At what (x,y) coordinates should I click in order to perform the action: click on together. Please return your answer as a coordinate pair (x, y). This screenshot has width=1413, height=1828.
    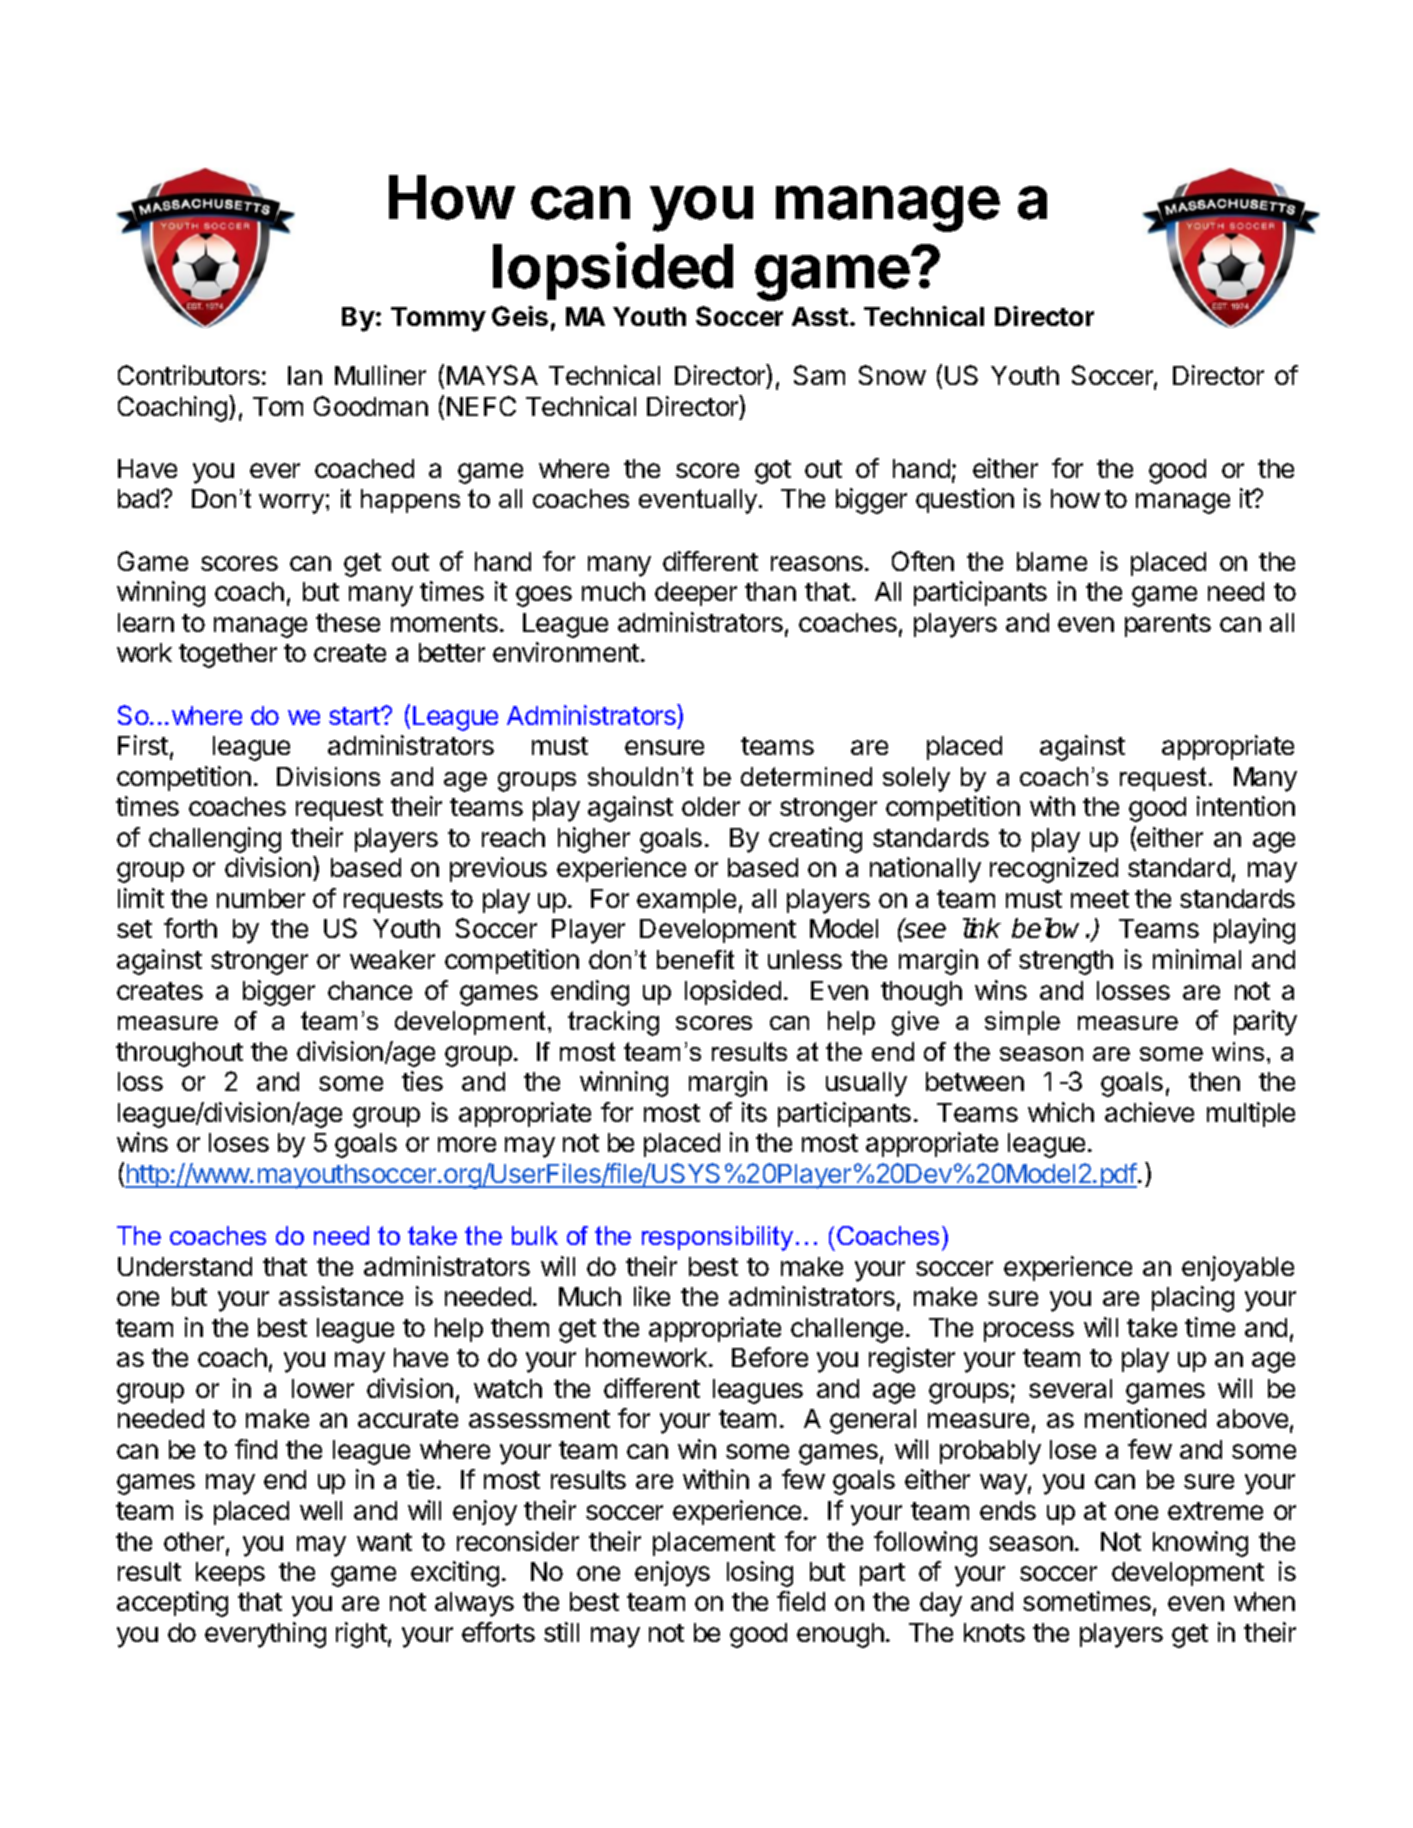
    Looking at the image, I should click on (228, 655).
